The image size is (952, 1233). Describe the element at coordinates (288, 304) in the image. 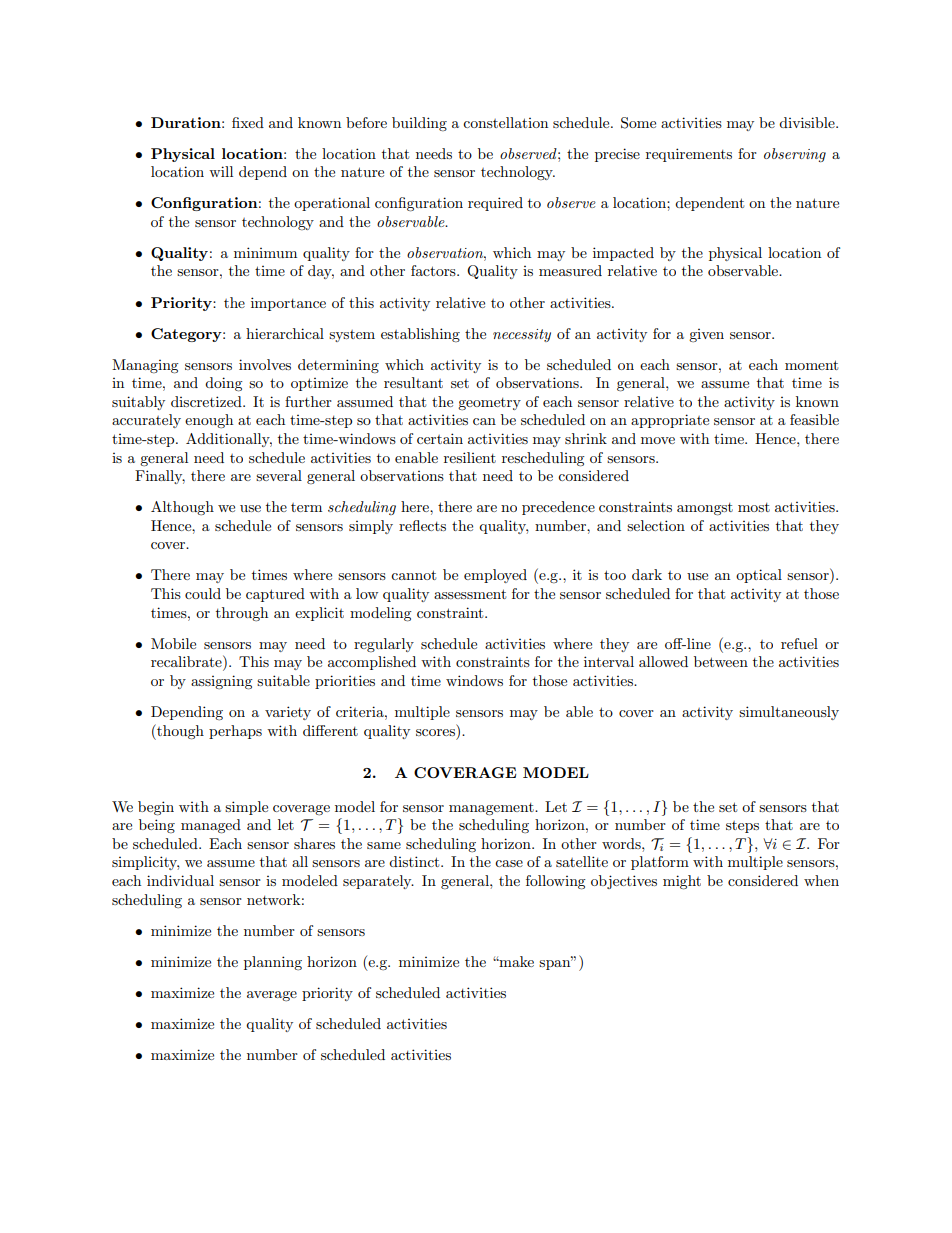

I see `importance` at that location.
